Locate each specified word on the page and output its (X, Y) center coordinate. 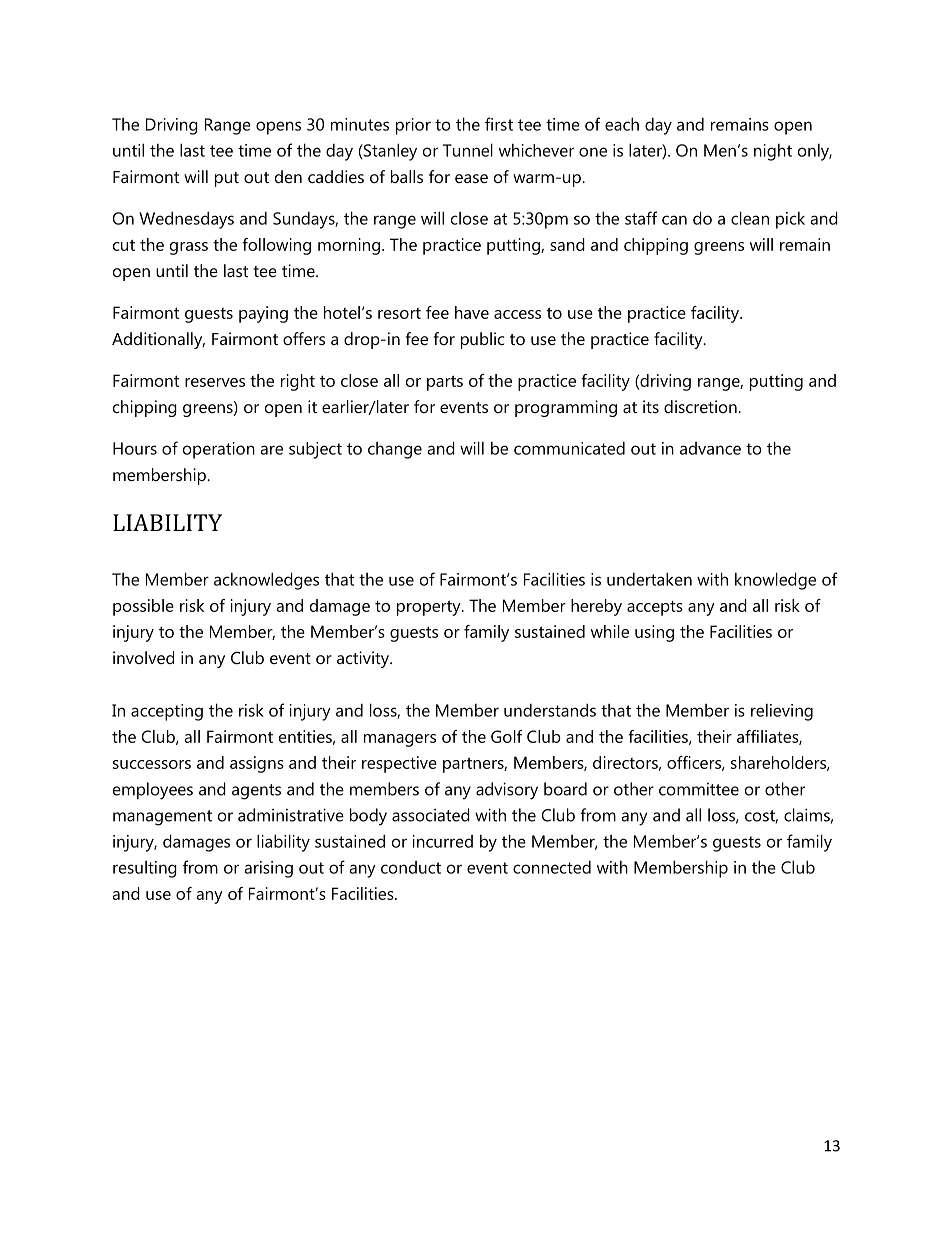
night (773, 152)
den (288, 176)
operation (219, 450)
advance (710, 448)
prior (413, 126)
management (162, 818)
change (395, 450)
